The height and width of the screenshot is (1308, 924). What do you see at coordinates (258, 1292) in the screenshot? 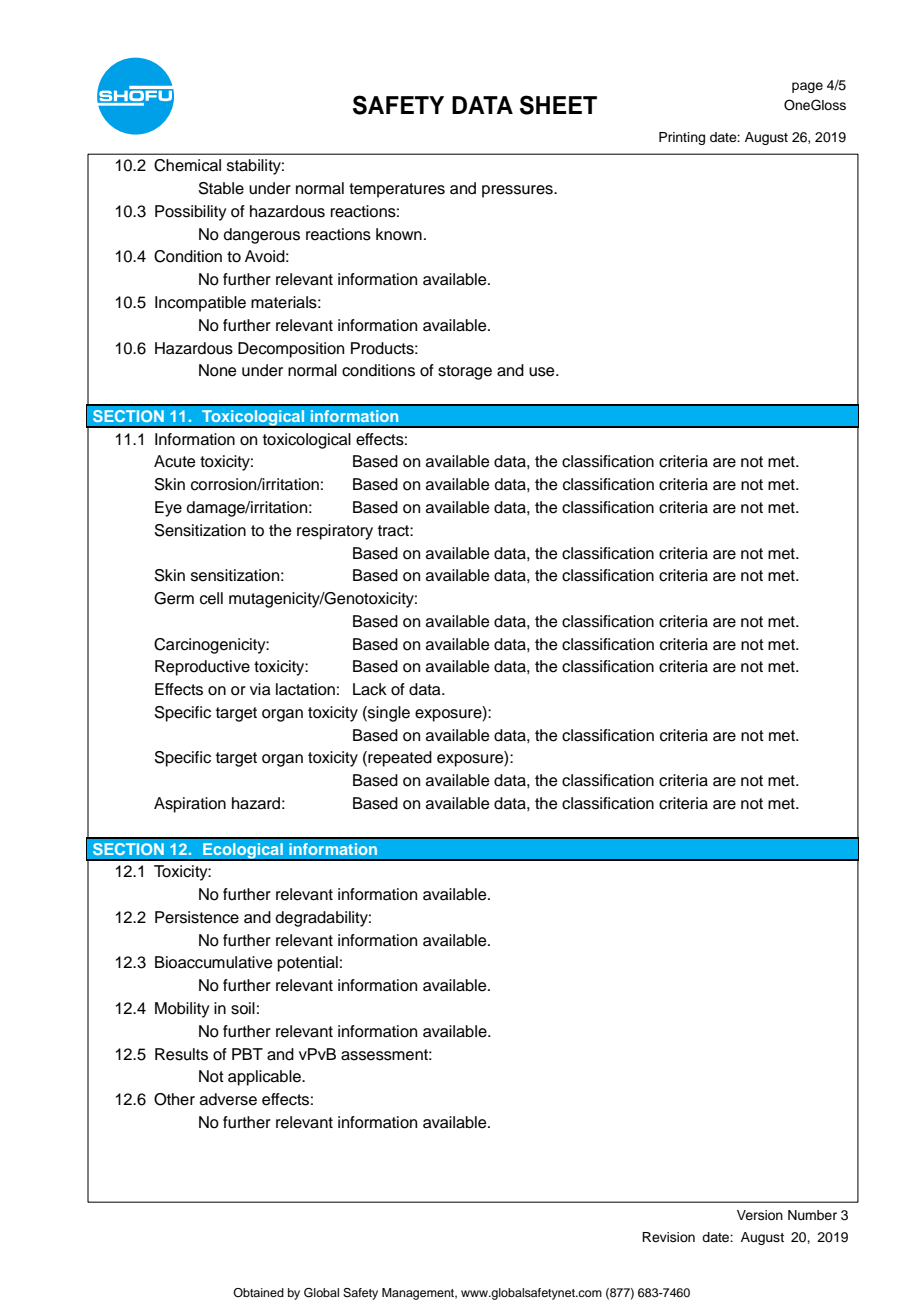
I see `Obtained` at bounding box center [258, 1292].
